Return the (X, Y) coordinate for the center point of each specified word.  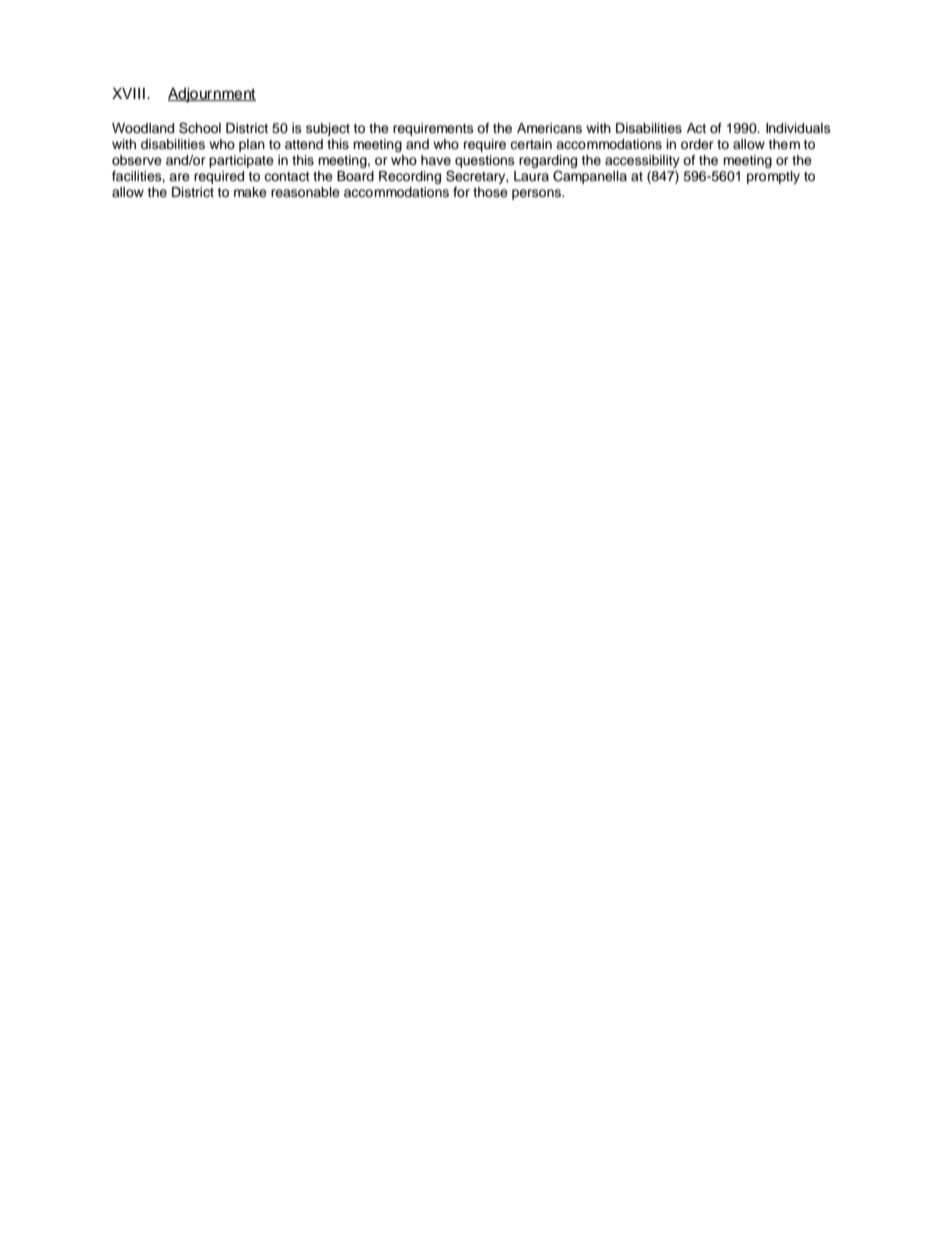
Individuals (798, 128)
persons (537, 194)
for (461, 192)
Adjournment (212, 95)
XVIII (128, 93)
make (250, 192)
